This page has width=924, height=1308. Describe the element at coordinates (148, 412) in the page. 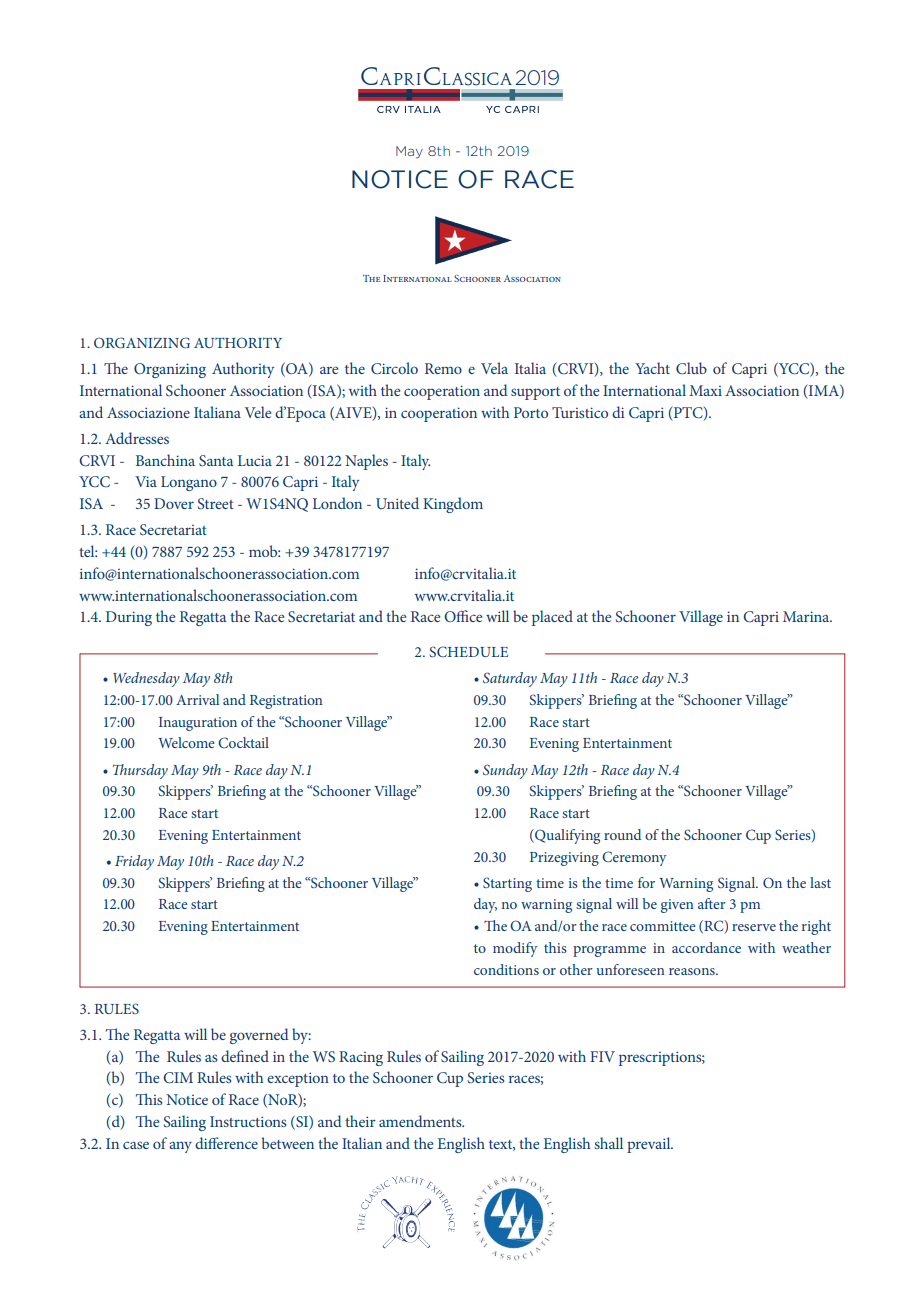

I see `Associazione` at that location.
